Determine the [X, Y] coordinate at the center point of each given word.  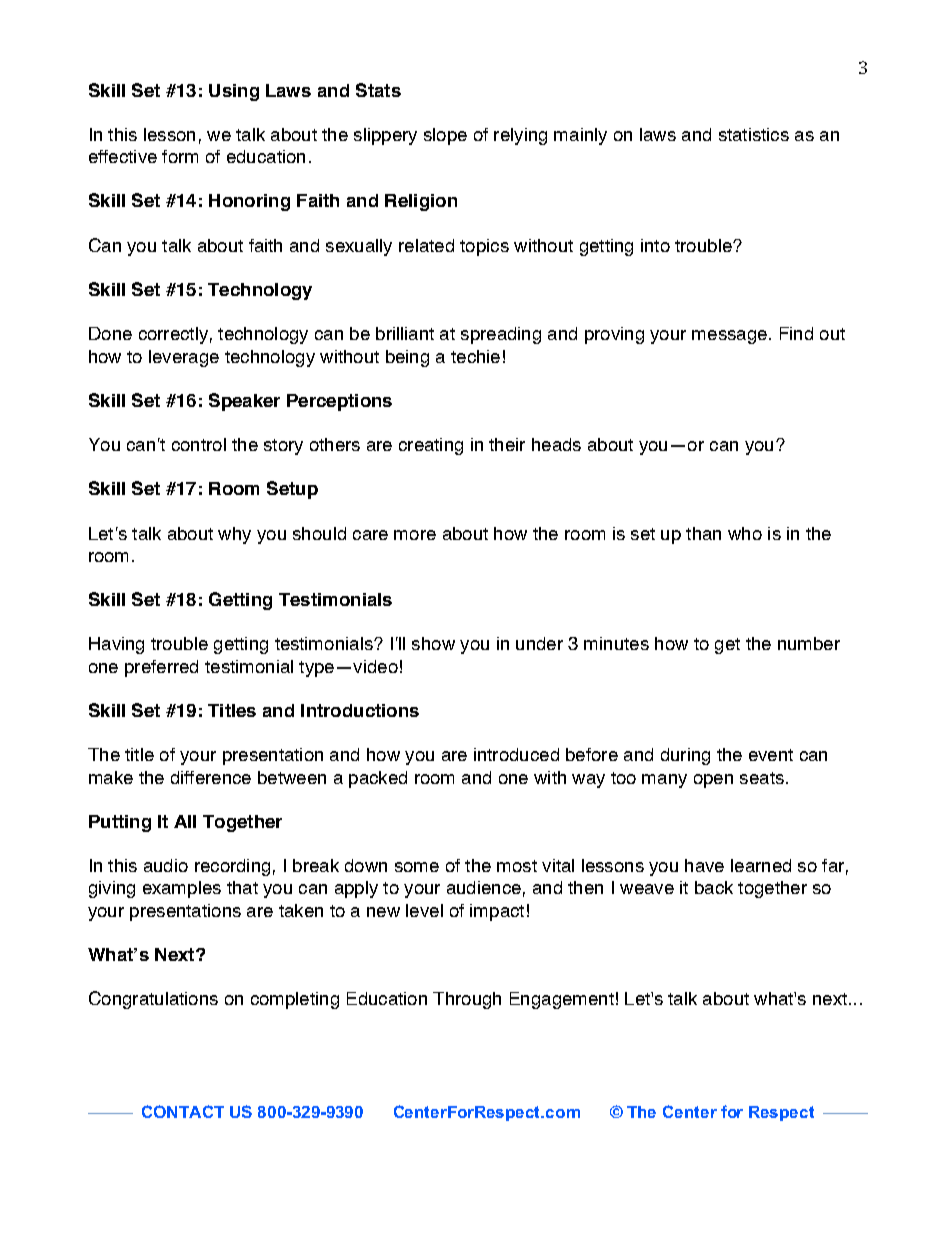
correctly [173, 335]
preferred [161, 668]
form [180, 156]
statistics [754, 134]
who [745, 533]
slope [445, 136]
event [771, 755]
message [729, 337]
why [234, 535]
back [714, 887]
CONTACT [183, 1111]
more [415, 535]
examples [182, 889]
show [433, 643]
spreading [501, 335]
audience [484, 887]
